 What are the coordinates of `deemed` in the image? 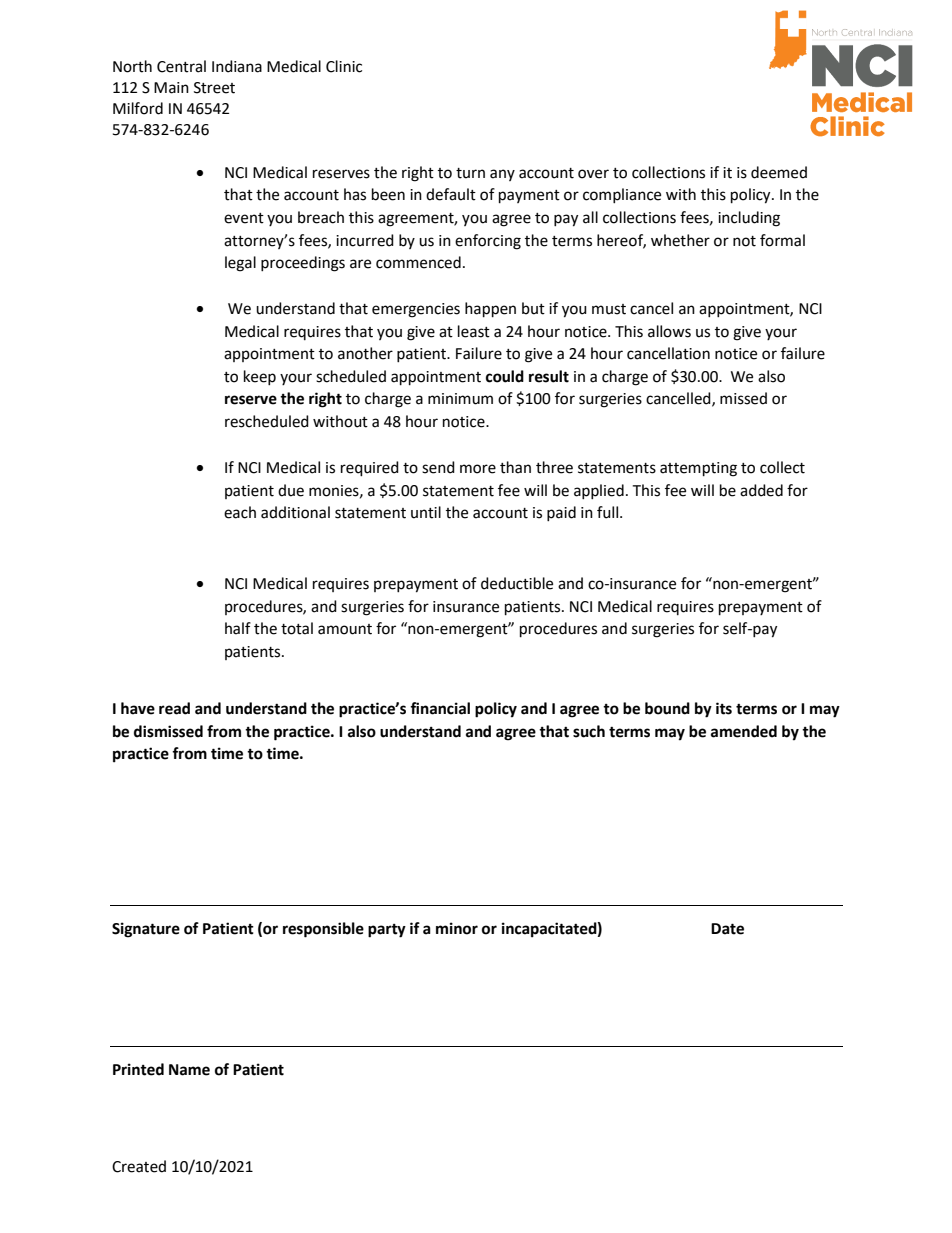 It's located at (779, 172).
